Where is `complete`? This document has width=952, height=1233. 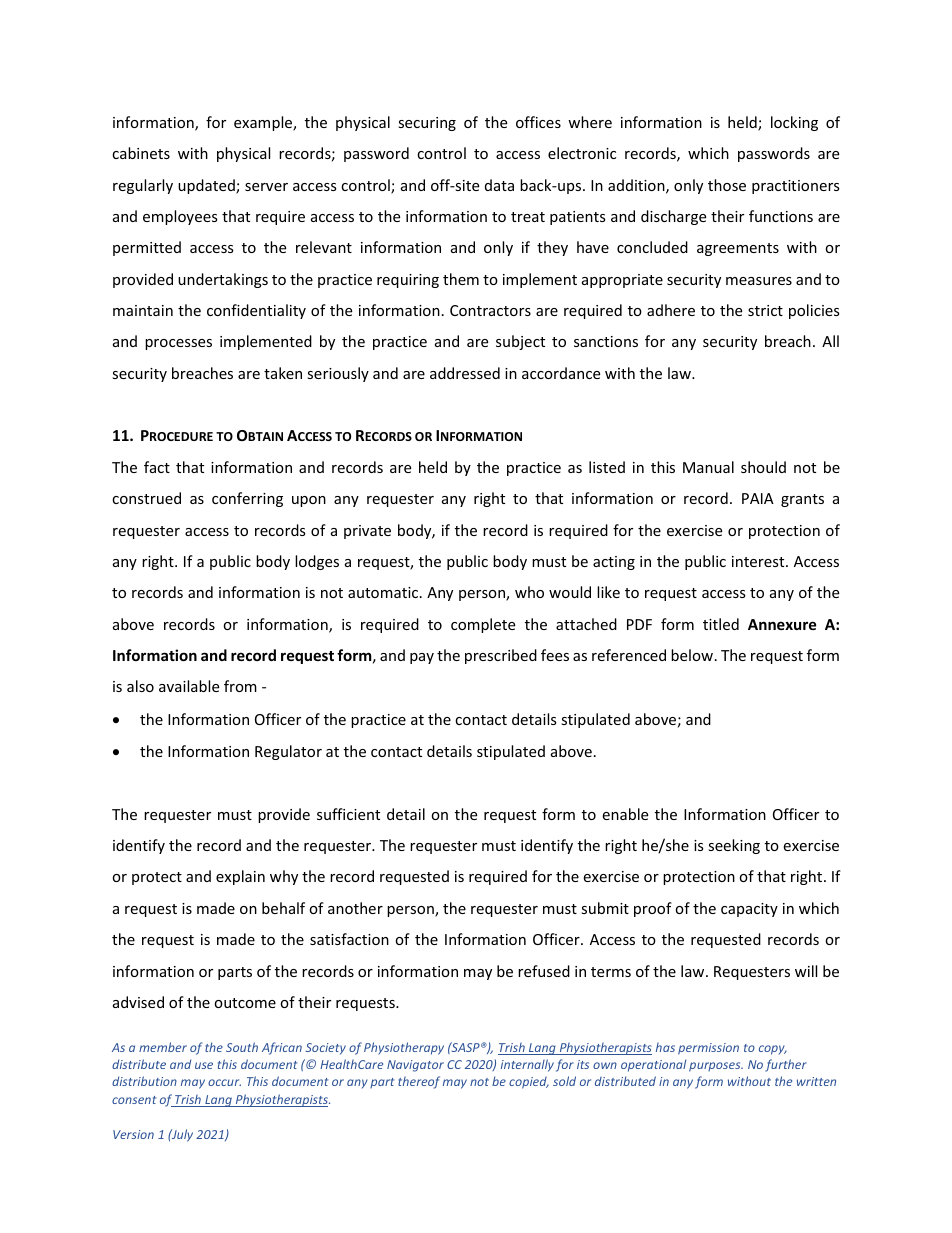
complete is located at coordinates (483, 625).
